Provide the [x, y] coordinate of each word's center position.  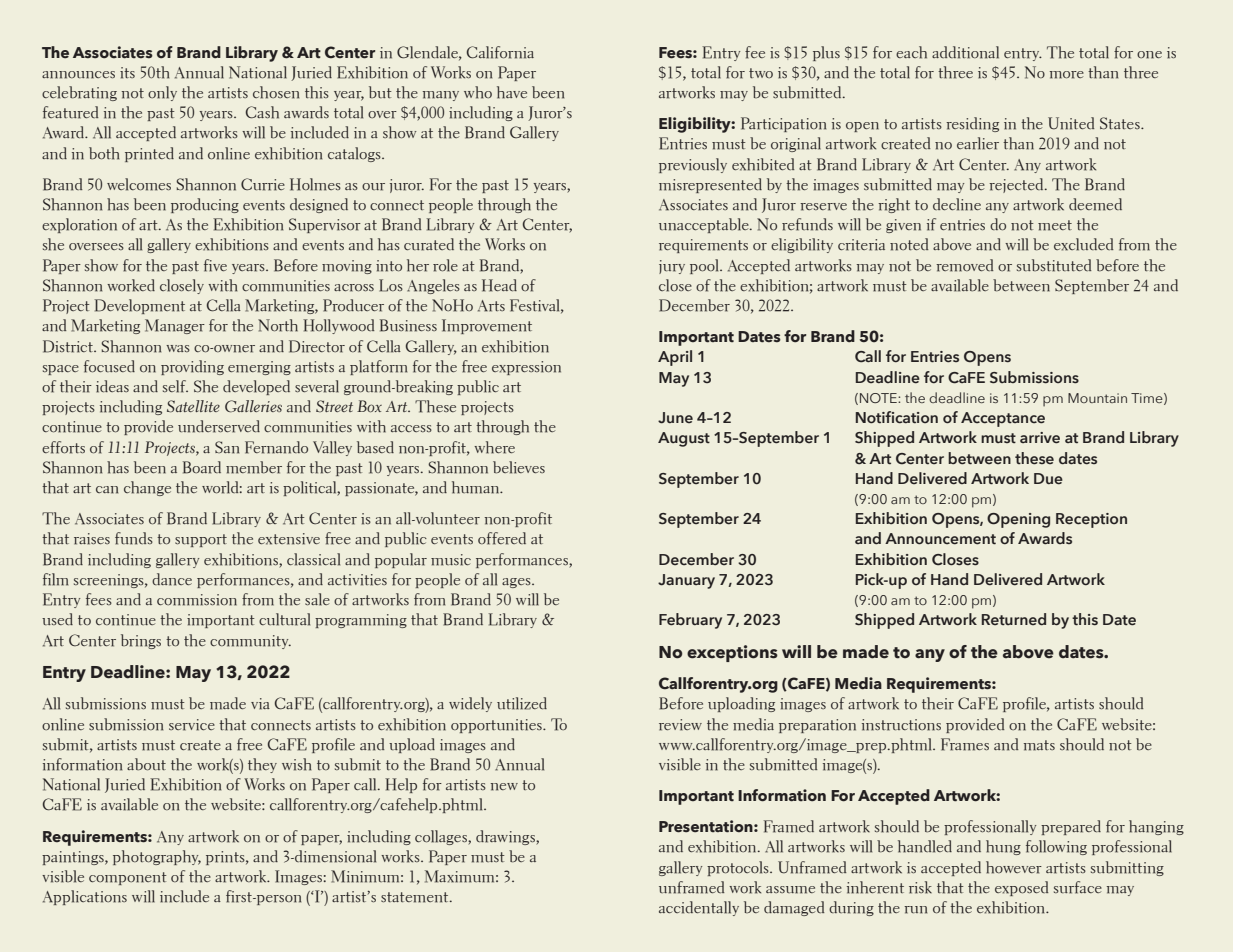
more [1067, 75]
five [215, 265]
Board [202, 467]
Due [1048, 479]
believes [519, 467]
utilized [522, 703]
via [260, 704]
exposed [1022, 888]
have [512, 92]
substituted [1054, 265]
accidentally [699, 908]
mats [1039, 745]
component [128, 878]
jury [672, 267]
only [162, 93]
